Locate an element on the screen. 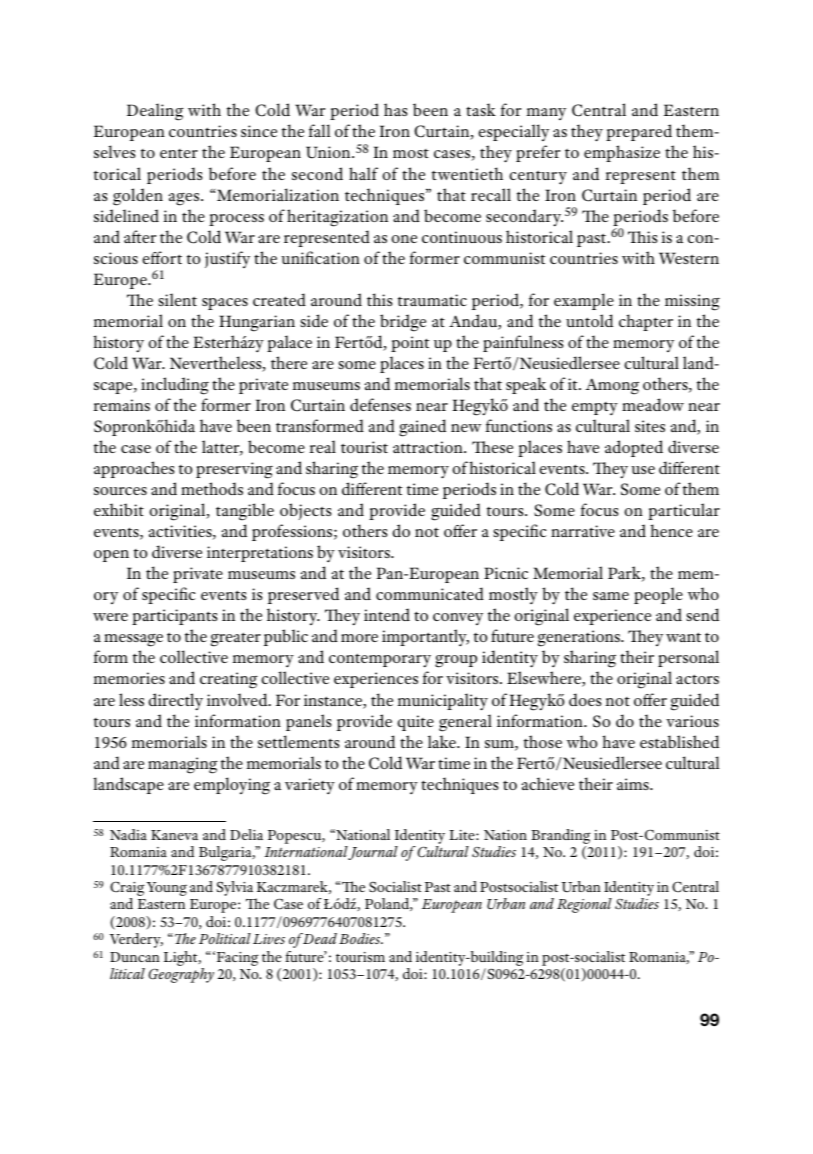 The image size is (813, 1154). Duncan is located at coordinates (135, 957).
